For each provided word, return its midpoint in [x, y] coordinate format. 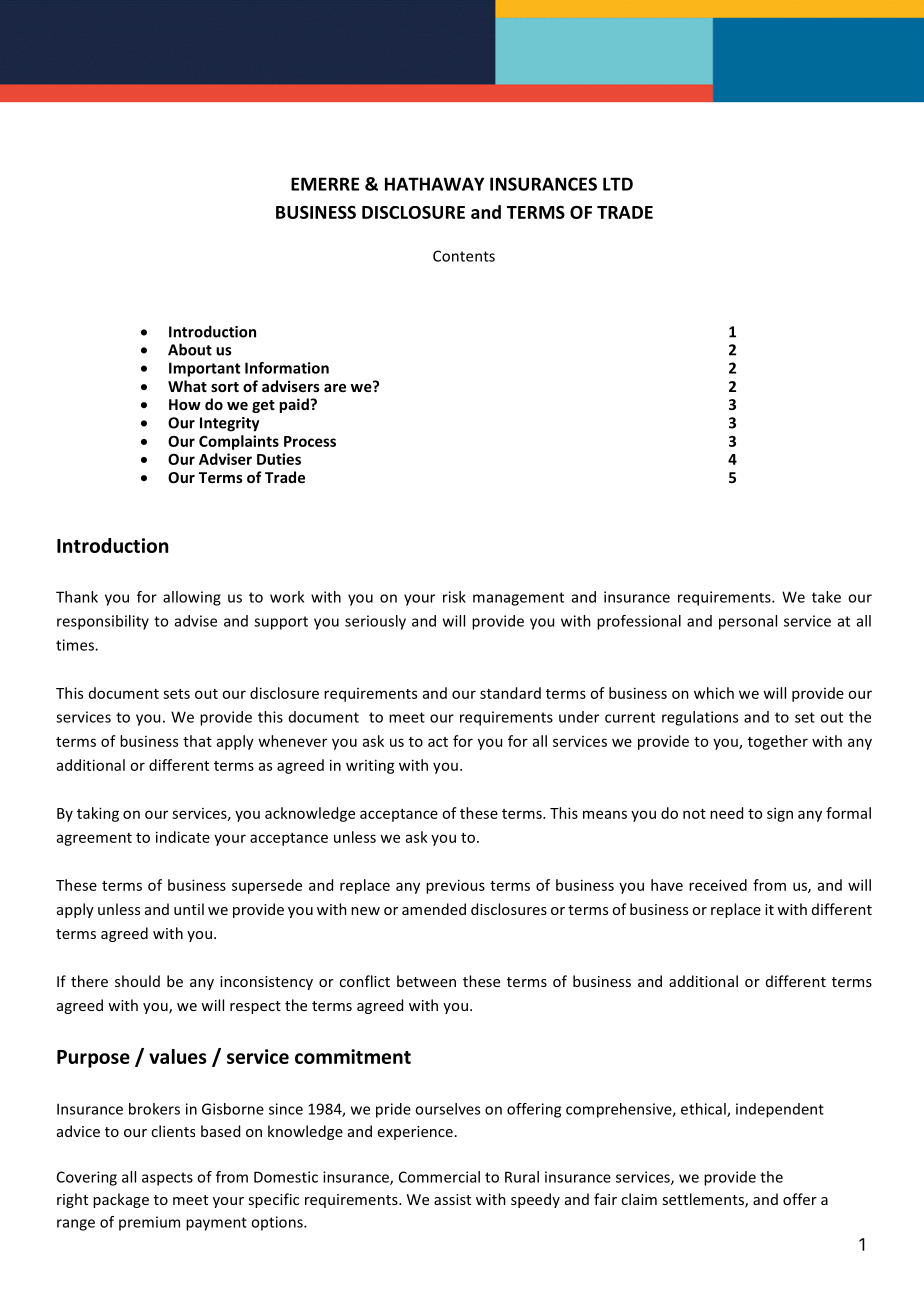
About [190, 349]
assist [452, 1199]
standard [510, 693]
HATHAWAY [434, 184]
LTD [618, 184]
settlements [704, 1200]
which [714, 693]
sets [176, 694]
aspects [167, 1179]
